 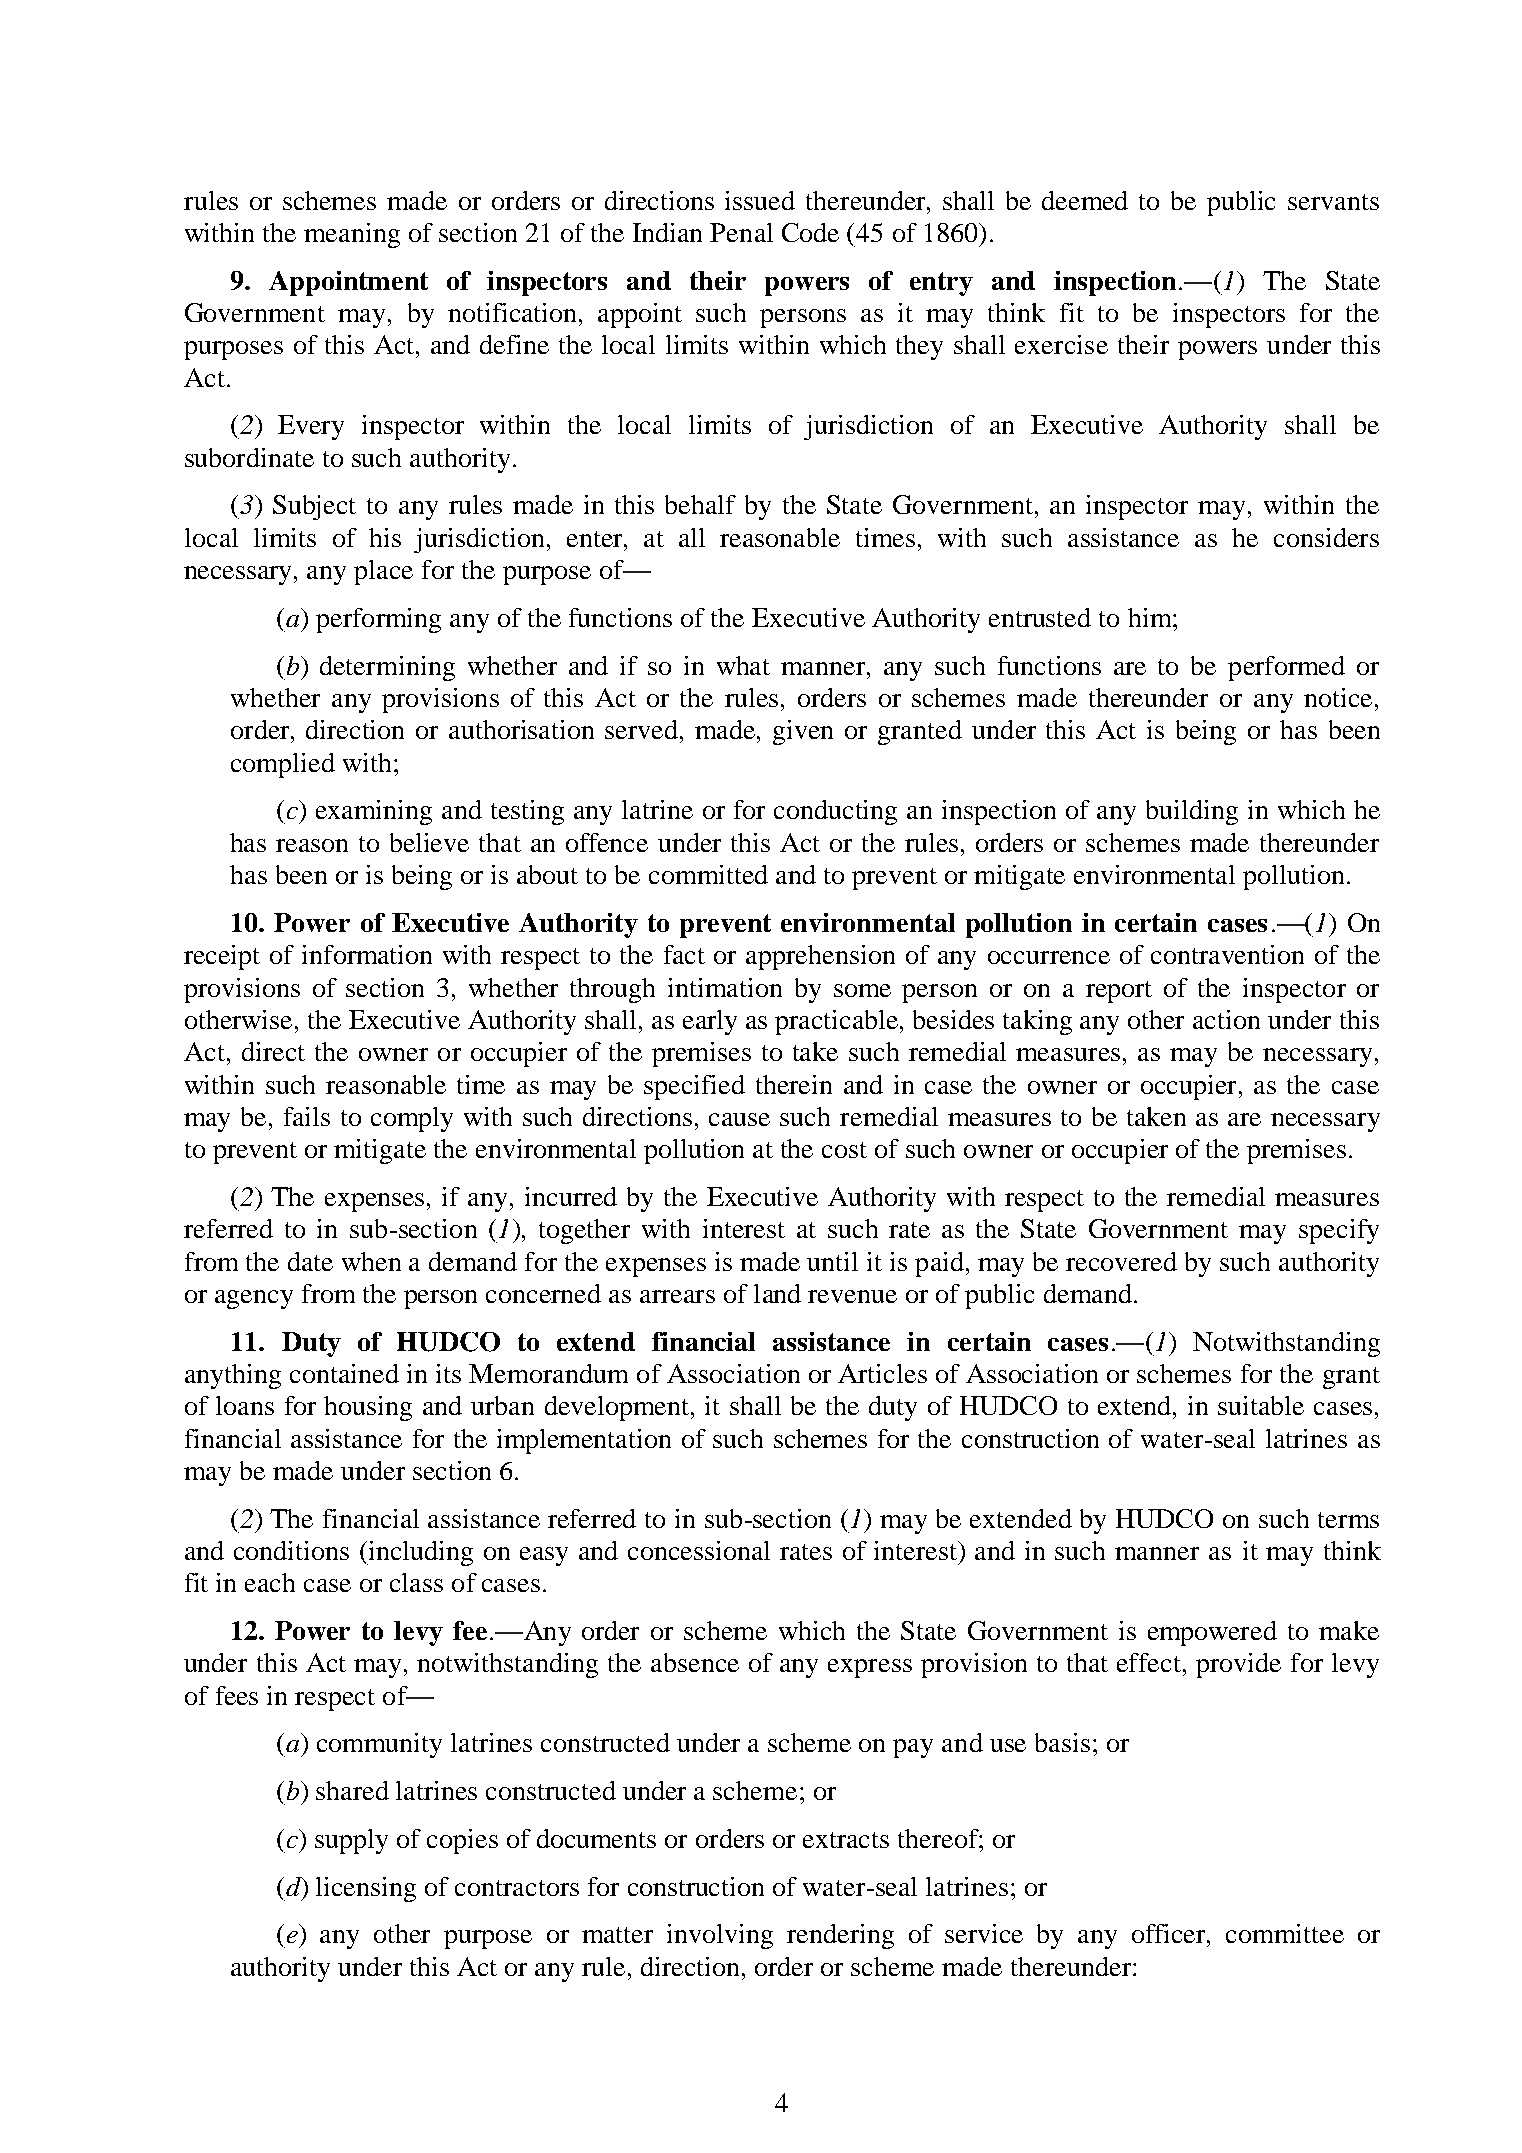 What do you see at coordinates (810, 232) in the screenshot?
I see `Code` at bounding box center [810, 232].
